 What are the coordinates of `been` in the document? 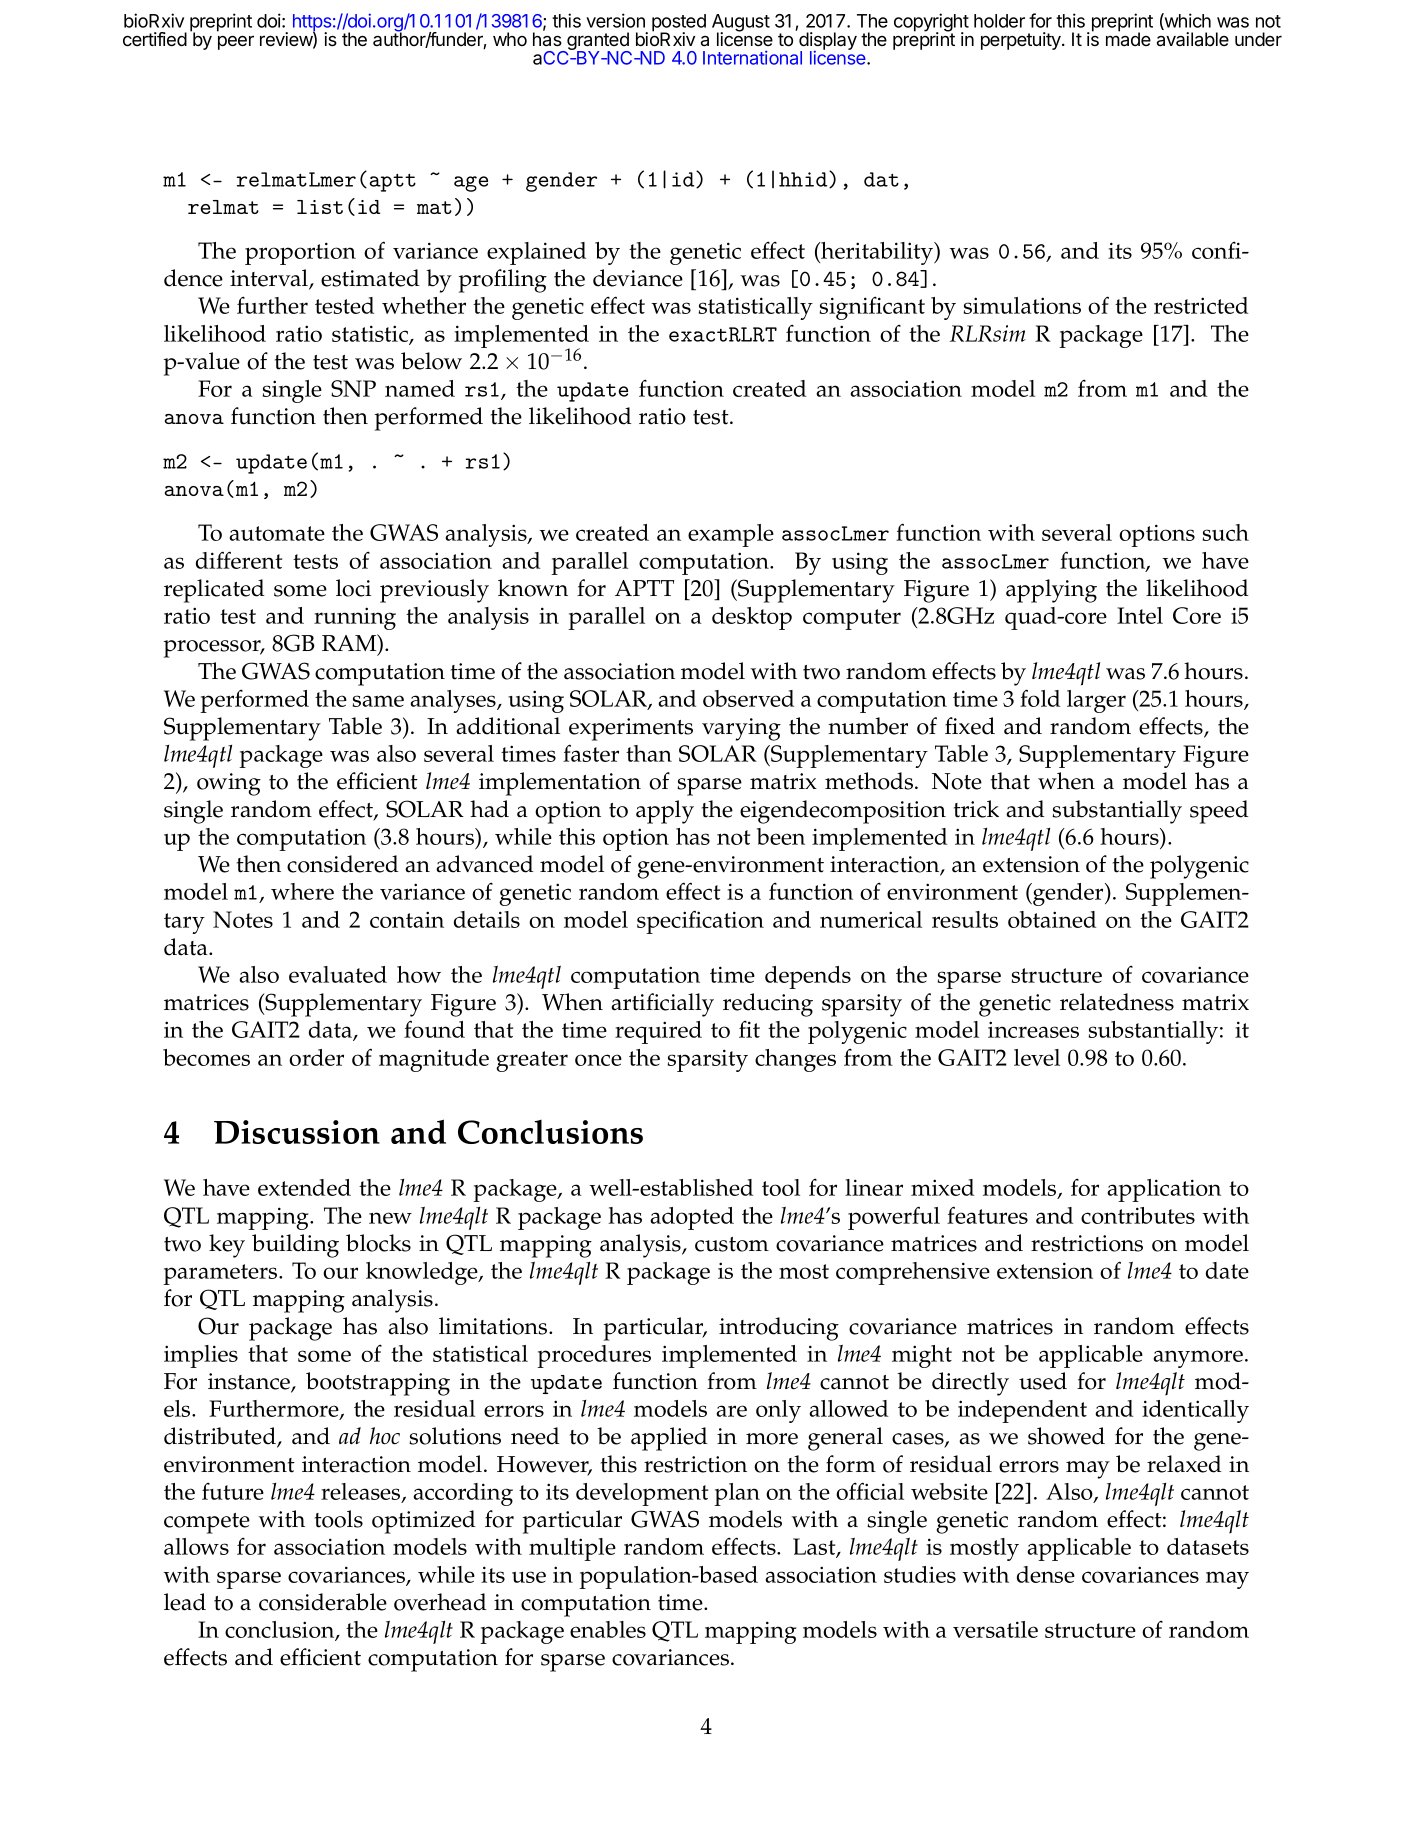 It's located at (781, 836).
